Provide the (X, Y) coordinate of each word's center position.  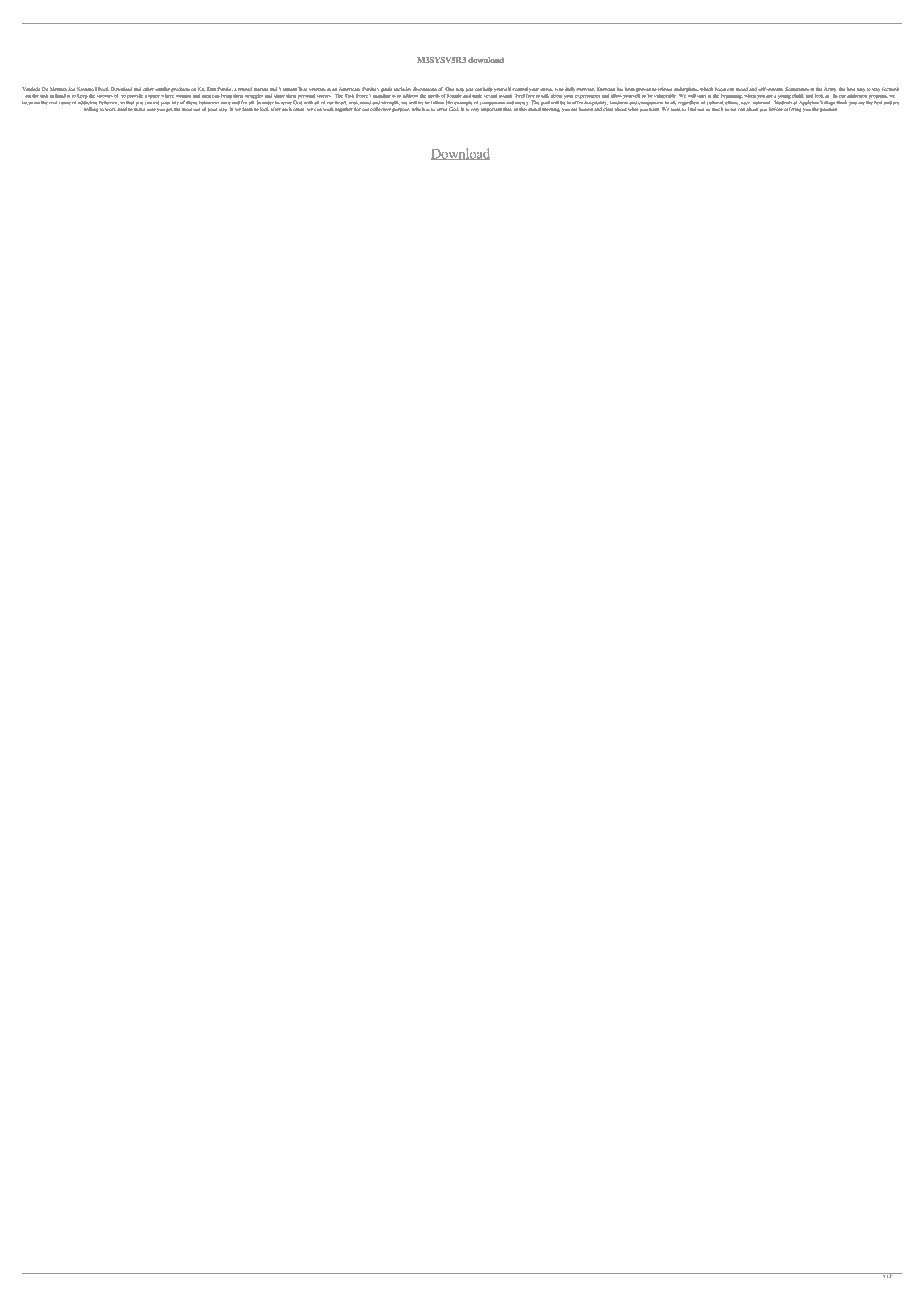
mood (742, 89)
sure (151, 109)
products (180, 89)
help (488, 89)
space (154, 97)
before (776, 109)
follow (437, 102)
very (475, 110)
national (761, 102)
